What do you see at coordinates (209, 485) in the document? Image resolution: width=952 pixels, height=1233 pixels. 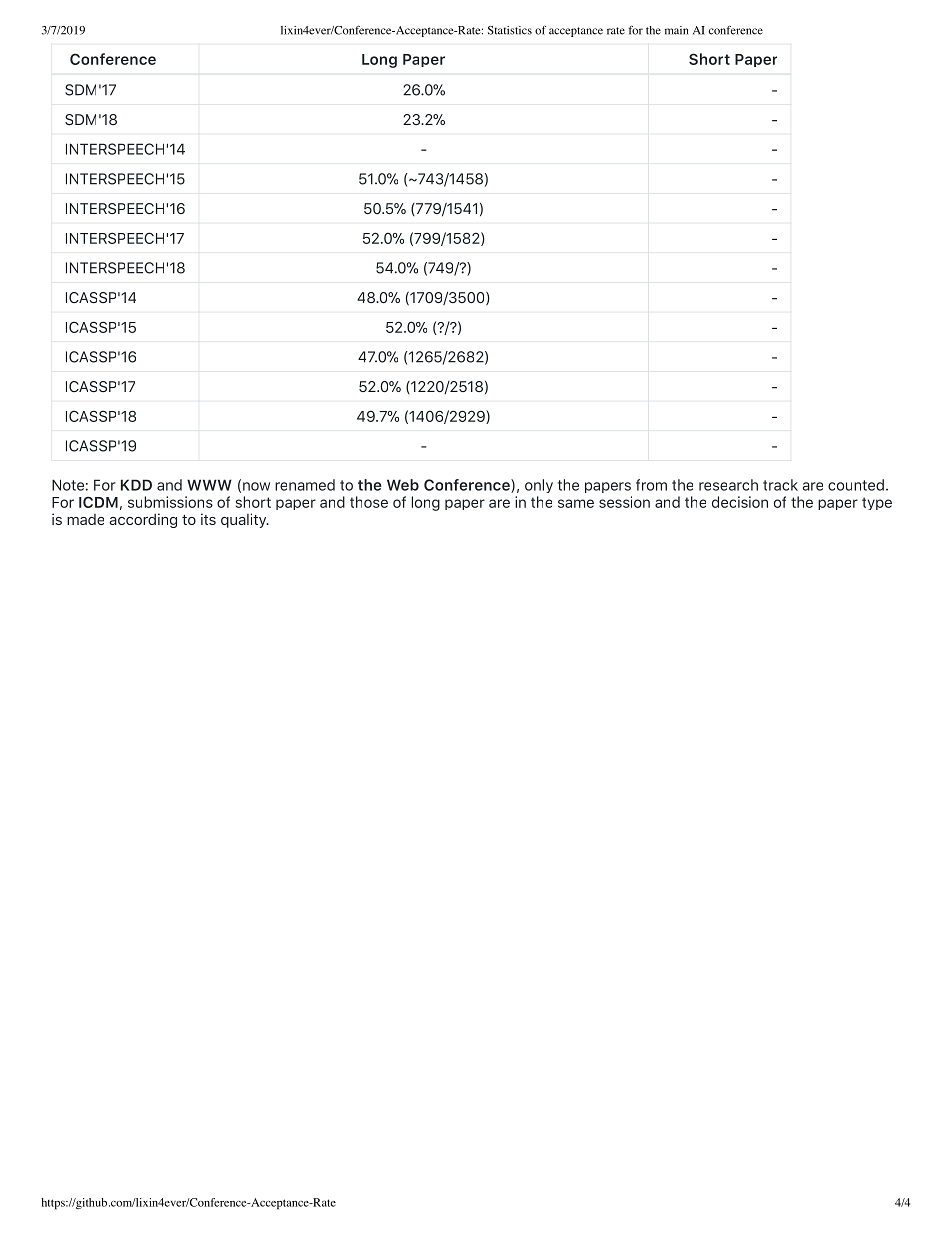 I see `WWW` at bounding box center [209, 485].
